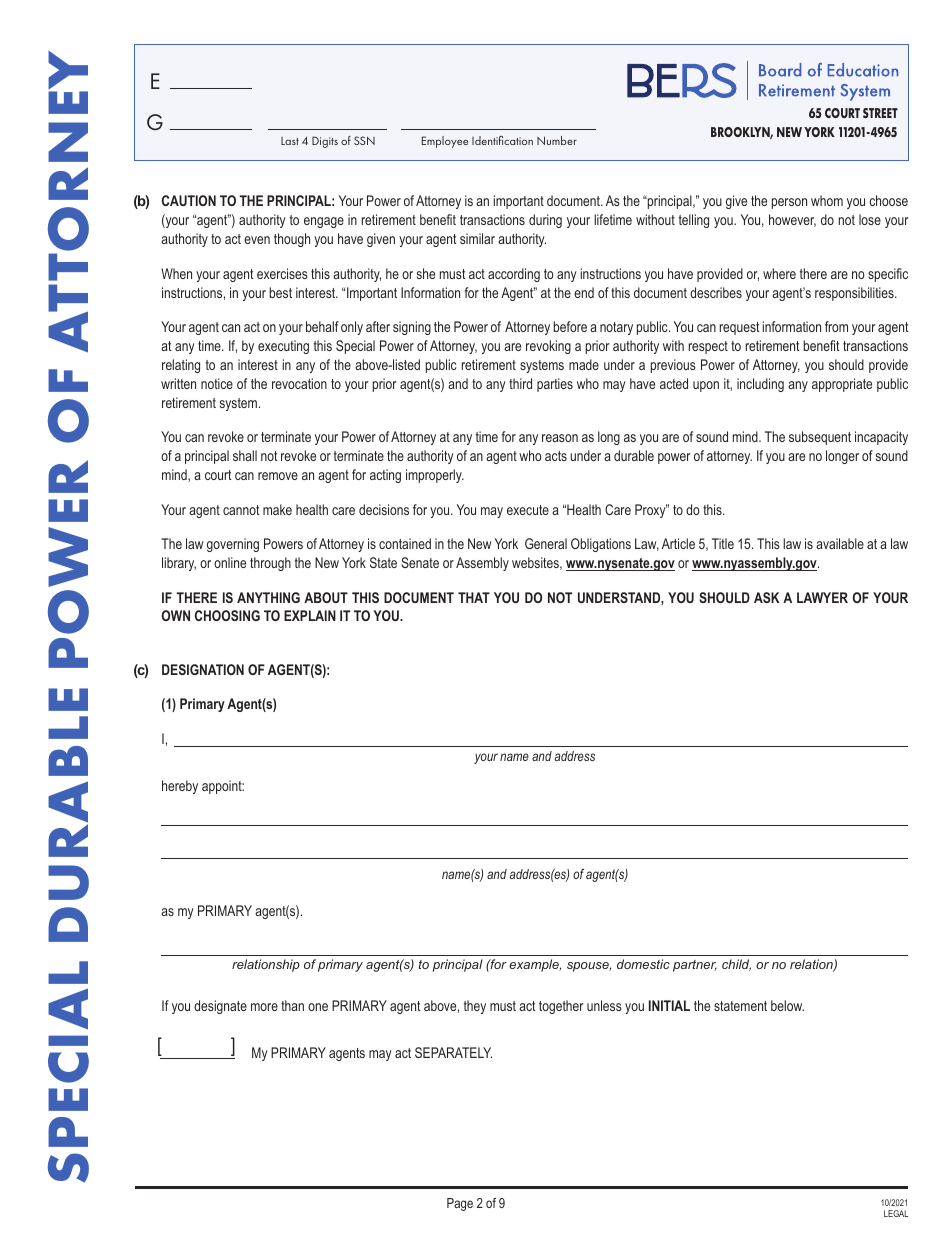 The image size is (952, 1233). Describe the element at coordinates (736, 965) in the screenshot. I see `child` at that location.
